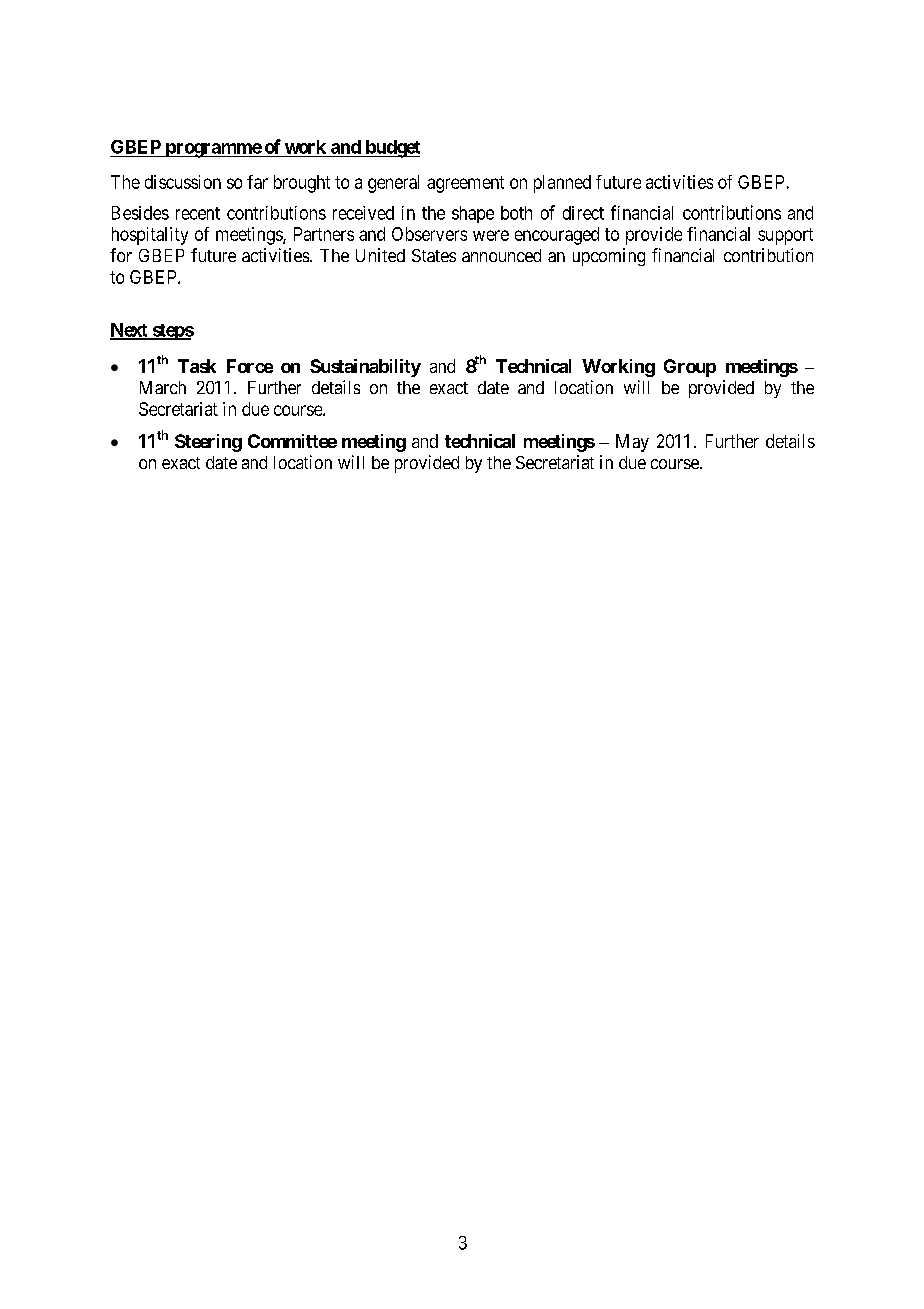  What do you see at coordinates (208, 443) in the screenshot?
I see `Steering` at bounding box center [208, 443].
